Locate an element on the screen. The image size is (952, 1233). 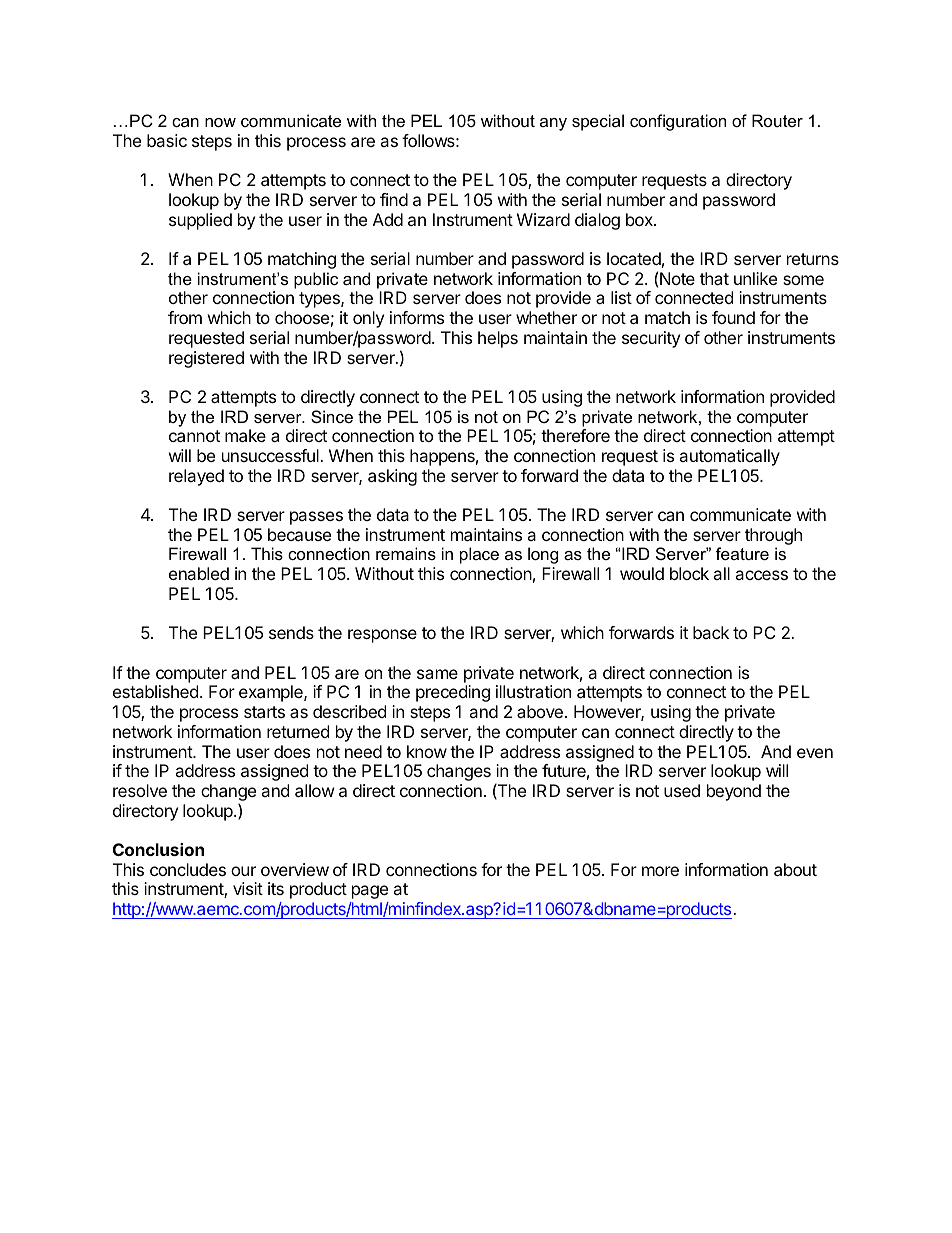
from is located at coordinates (185, 317).
